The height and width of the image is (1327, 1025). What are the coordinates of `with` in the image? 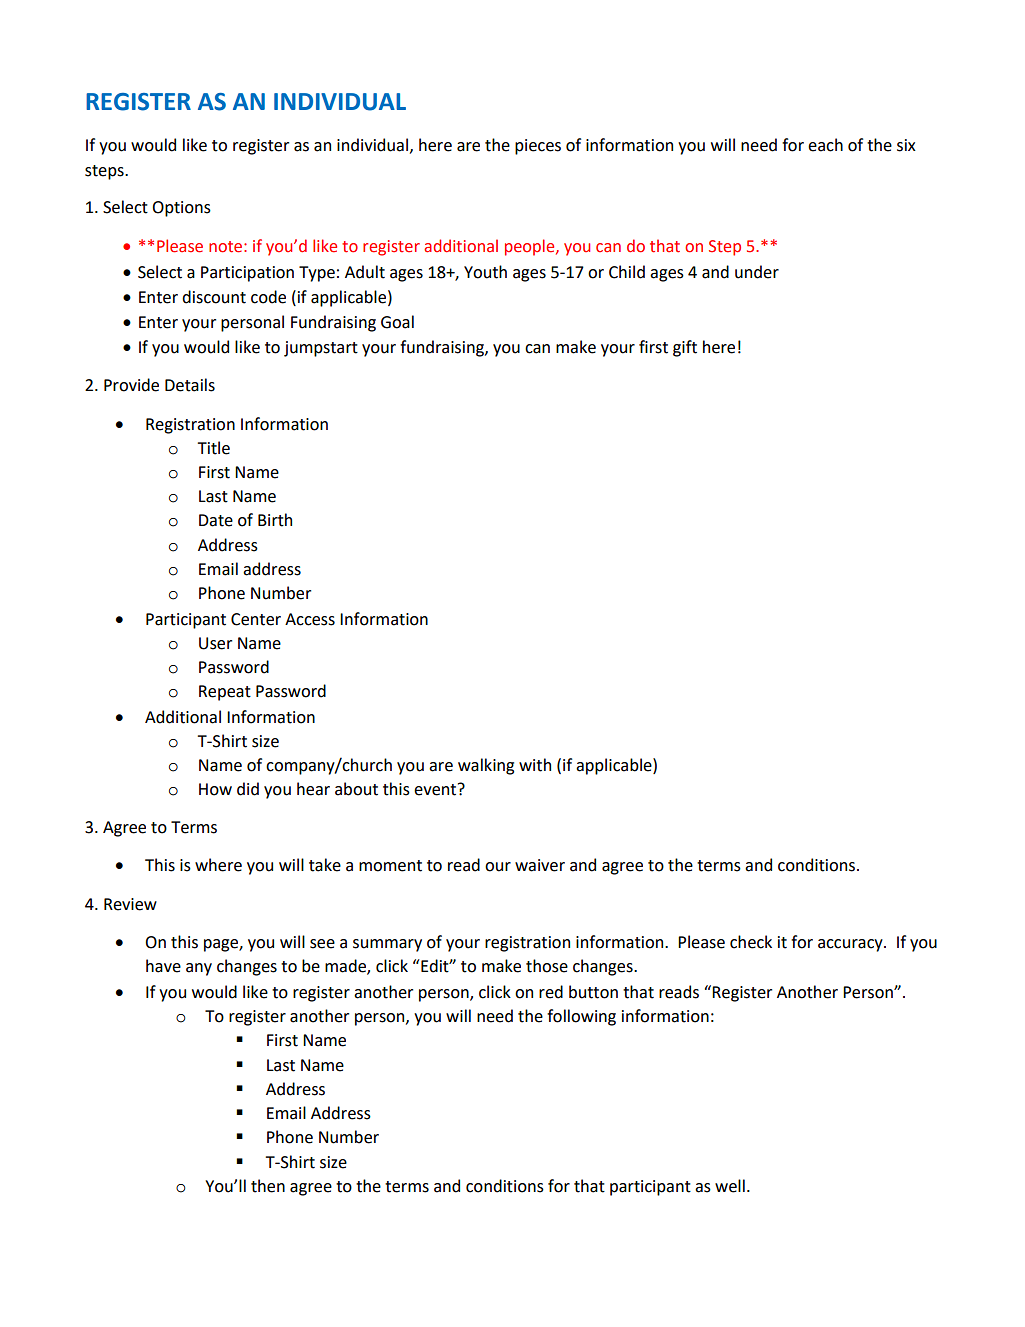 It's located at (535, 765).
